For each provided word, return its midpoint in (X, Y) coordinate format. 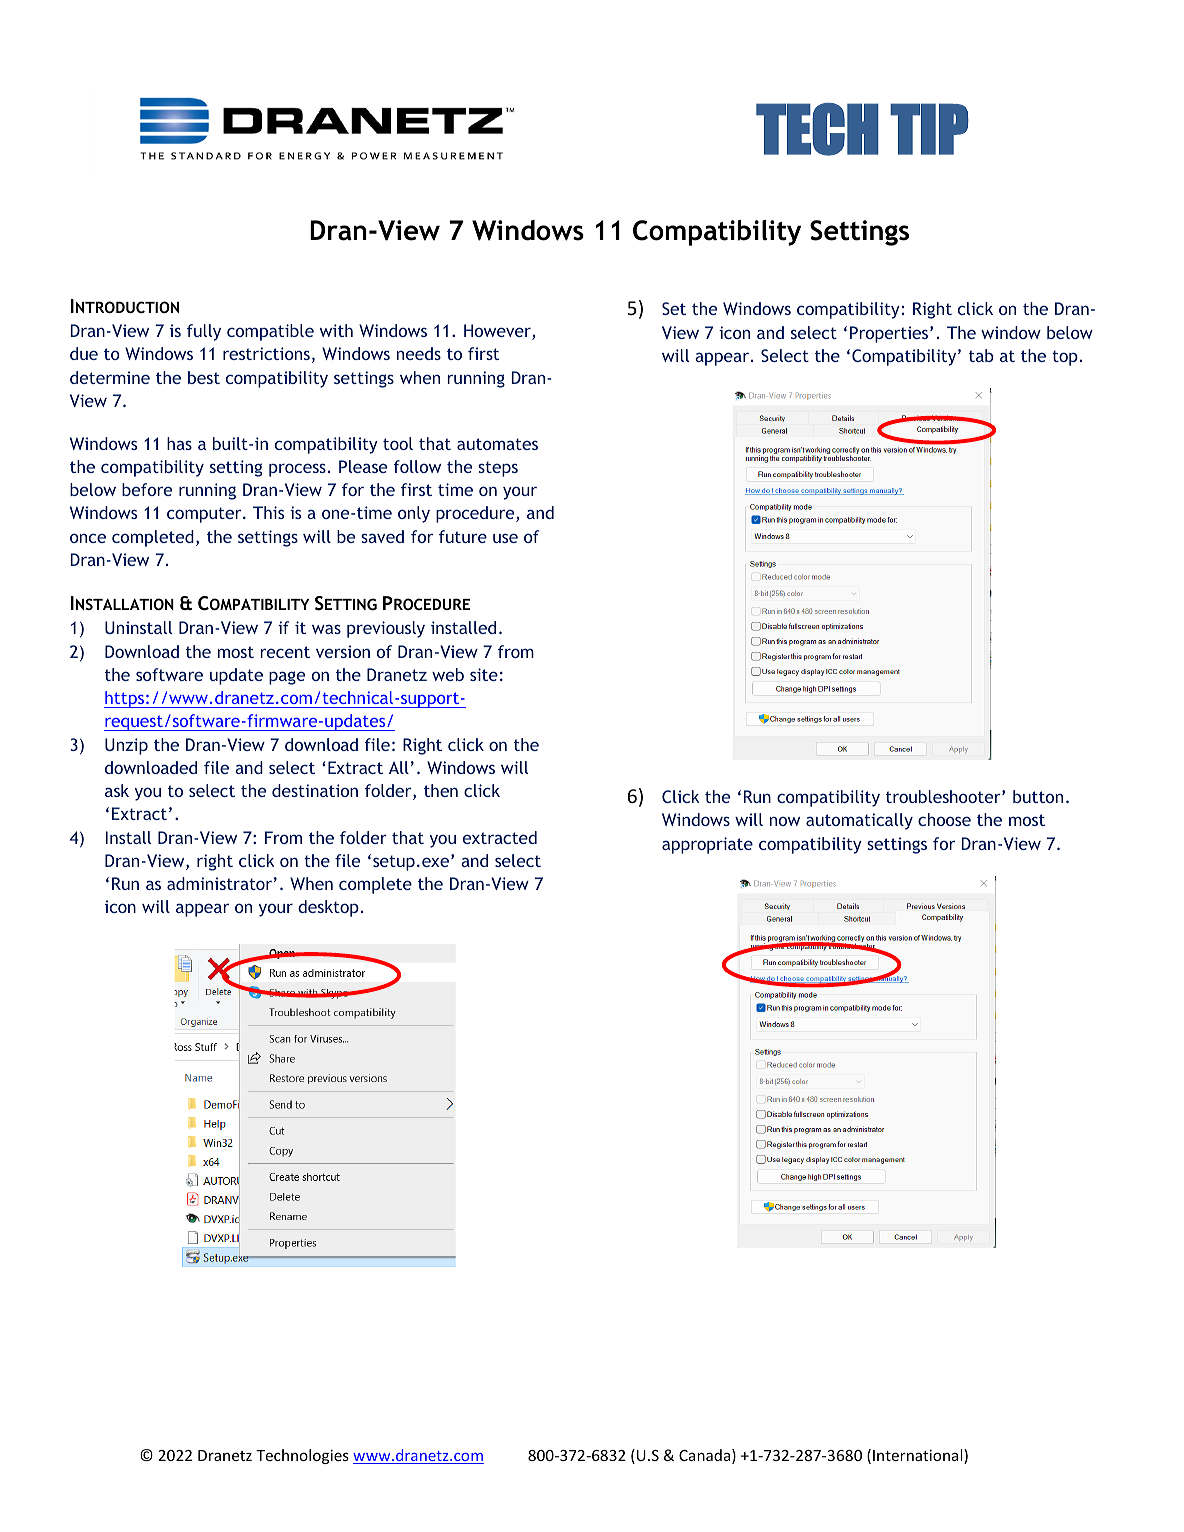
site (484, 674)
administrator (219, 883)
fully (204, 332)
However (498, 332)
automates (497, 444)
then (441, 790)
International (919, 1456)
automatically (859, 821)
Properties (890, 334)
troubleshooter (944, 796)
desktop (328, 908)
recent (285, 652)
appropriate (707, 845)
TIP (929, 129)
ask (117, 790)
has (179, 443)
